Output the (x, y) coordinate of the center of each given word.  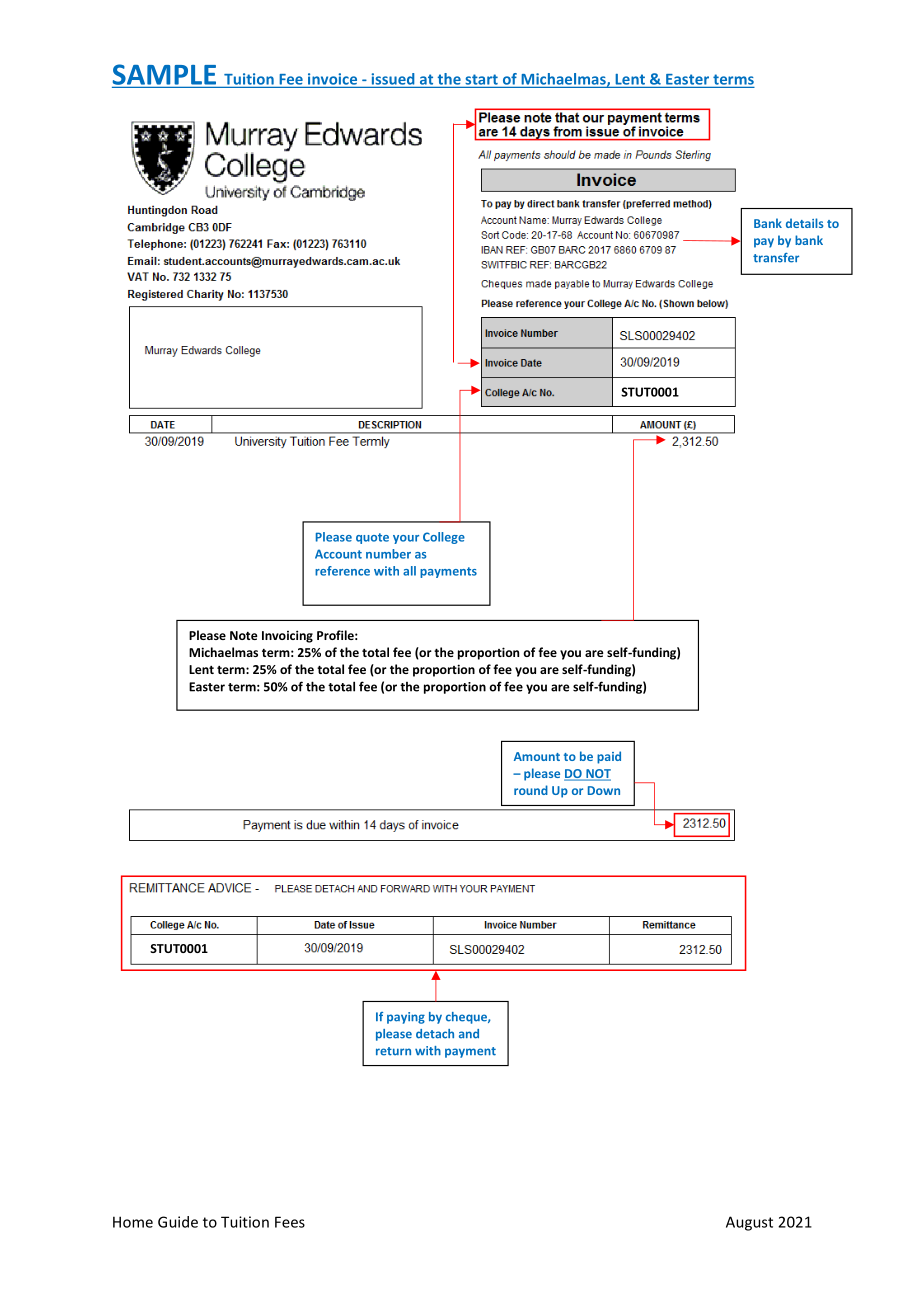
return (393, 1051)
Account (338, 554)
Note (244, 635)
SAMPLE (164, 74)
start (481, 79)
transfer (776, 258)
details (804, 223)
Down (604, 790)
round (531, 790)
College (444, 538)
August (749, 1223)
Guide (178, 1222)
